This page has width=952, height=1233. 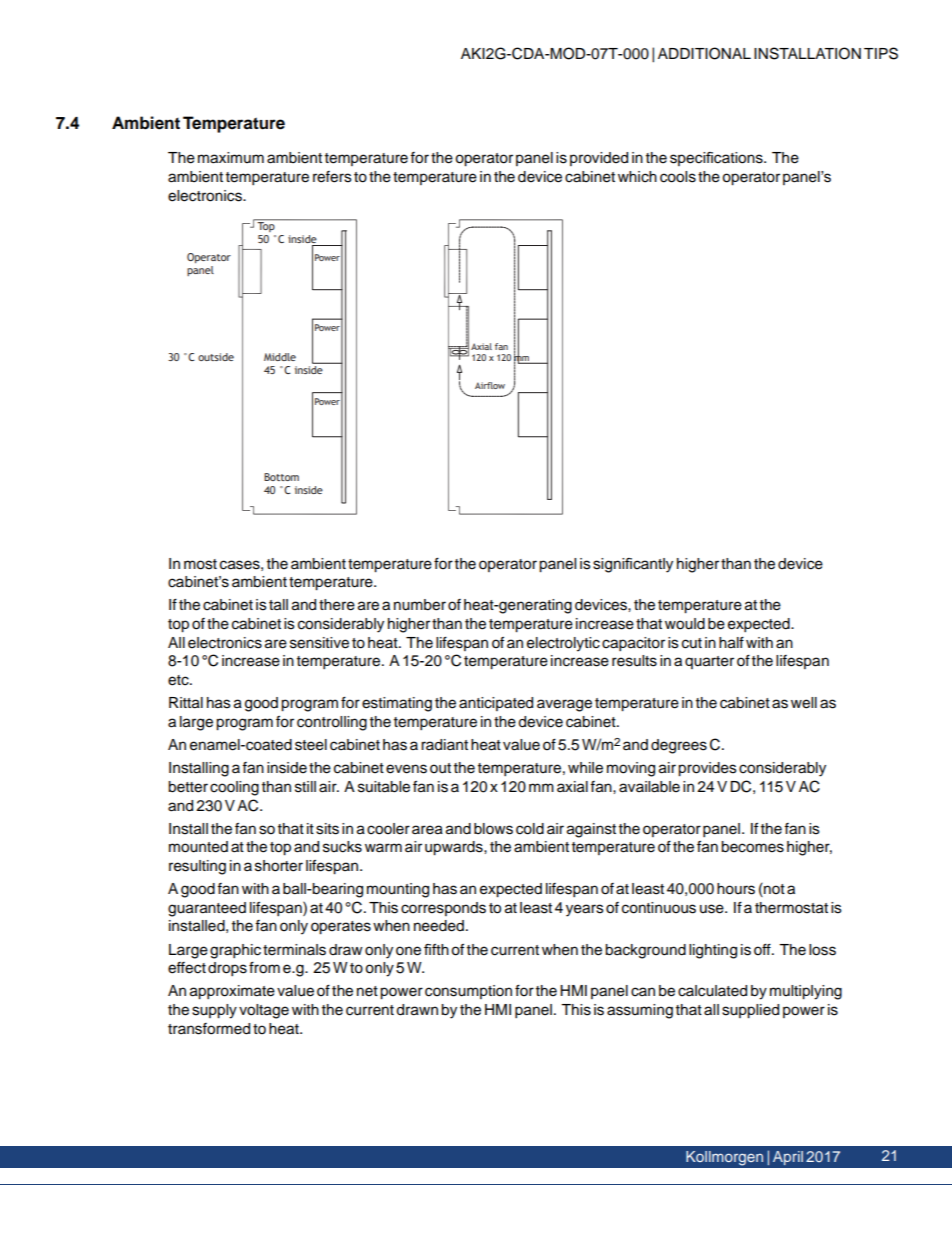 I want to click on provided, so click(x=599, y=159).
